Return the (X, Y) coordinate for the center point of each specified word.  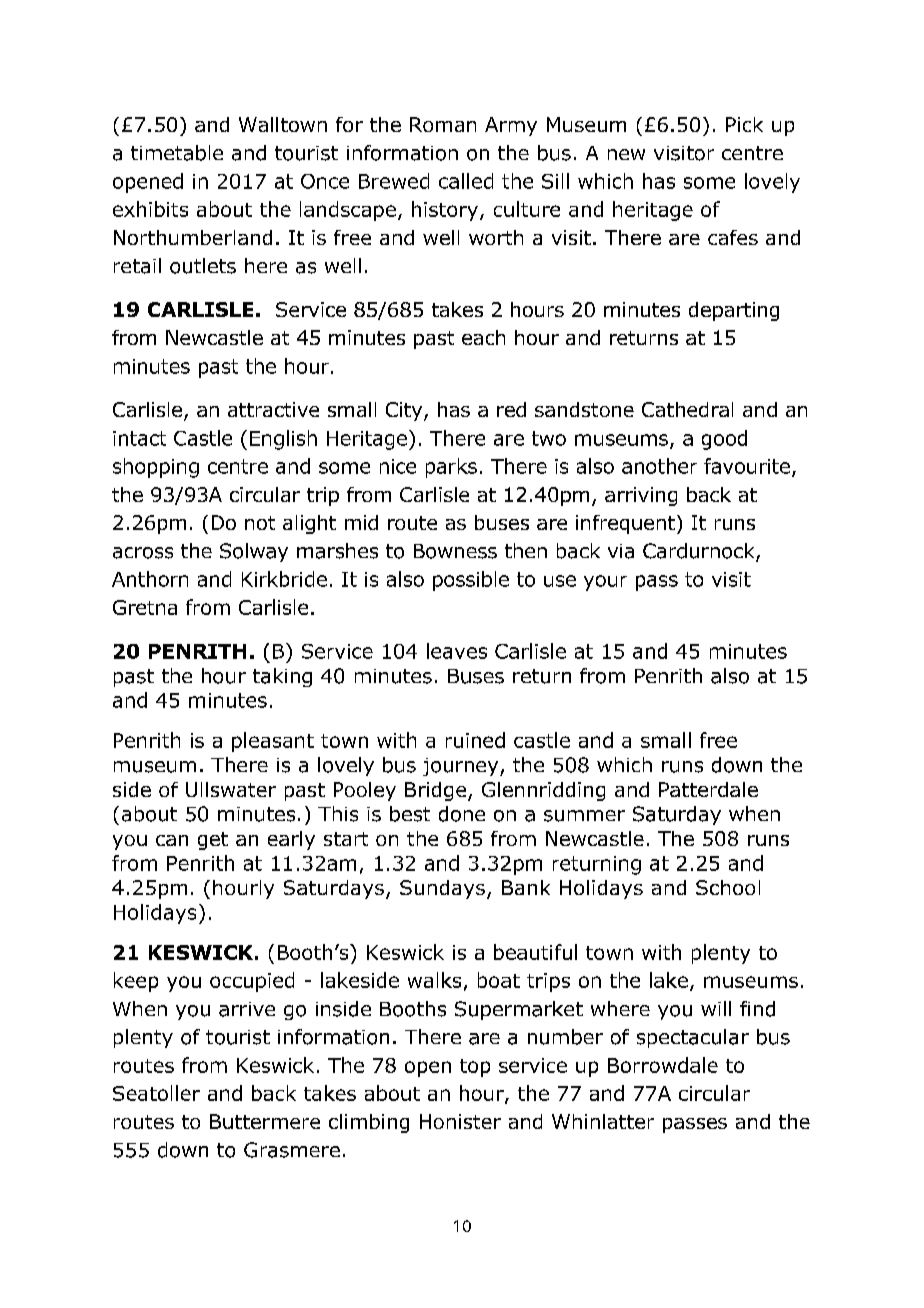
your (605, 583)
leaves (457, 651)
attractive (273, 409)
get (213, 841)
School (728, 887)
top (475, 1068)
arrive (247, 1009)
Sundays (442, 889)
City (405, 411)
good (724, 440)
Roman (443, 124)
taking (282, 677)
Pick (744, 124)
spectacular (693, 1038)
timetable (177, 153)
